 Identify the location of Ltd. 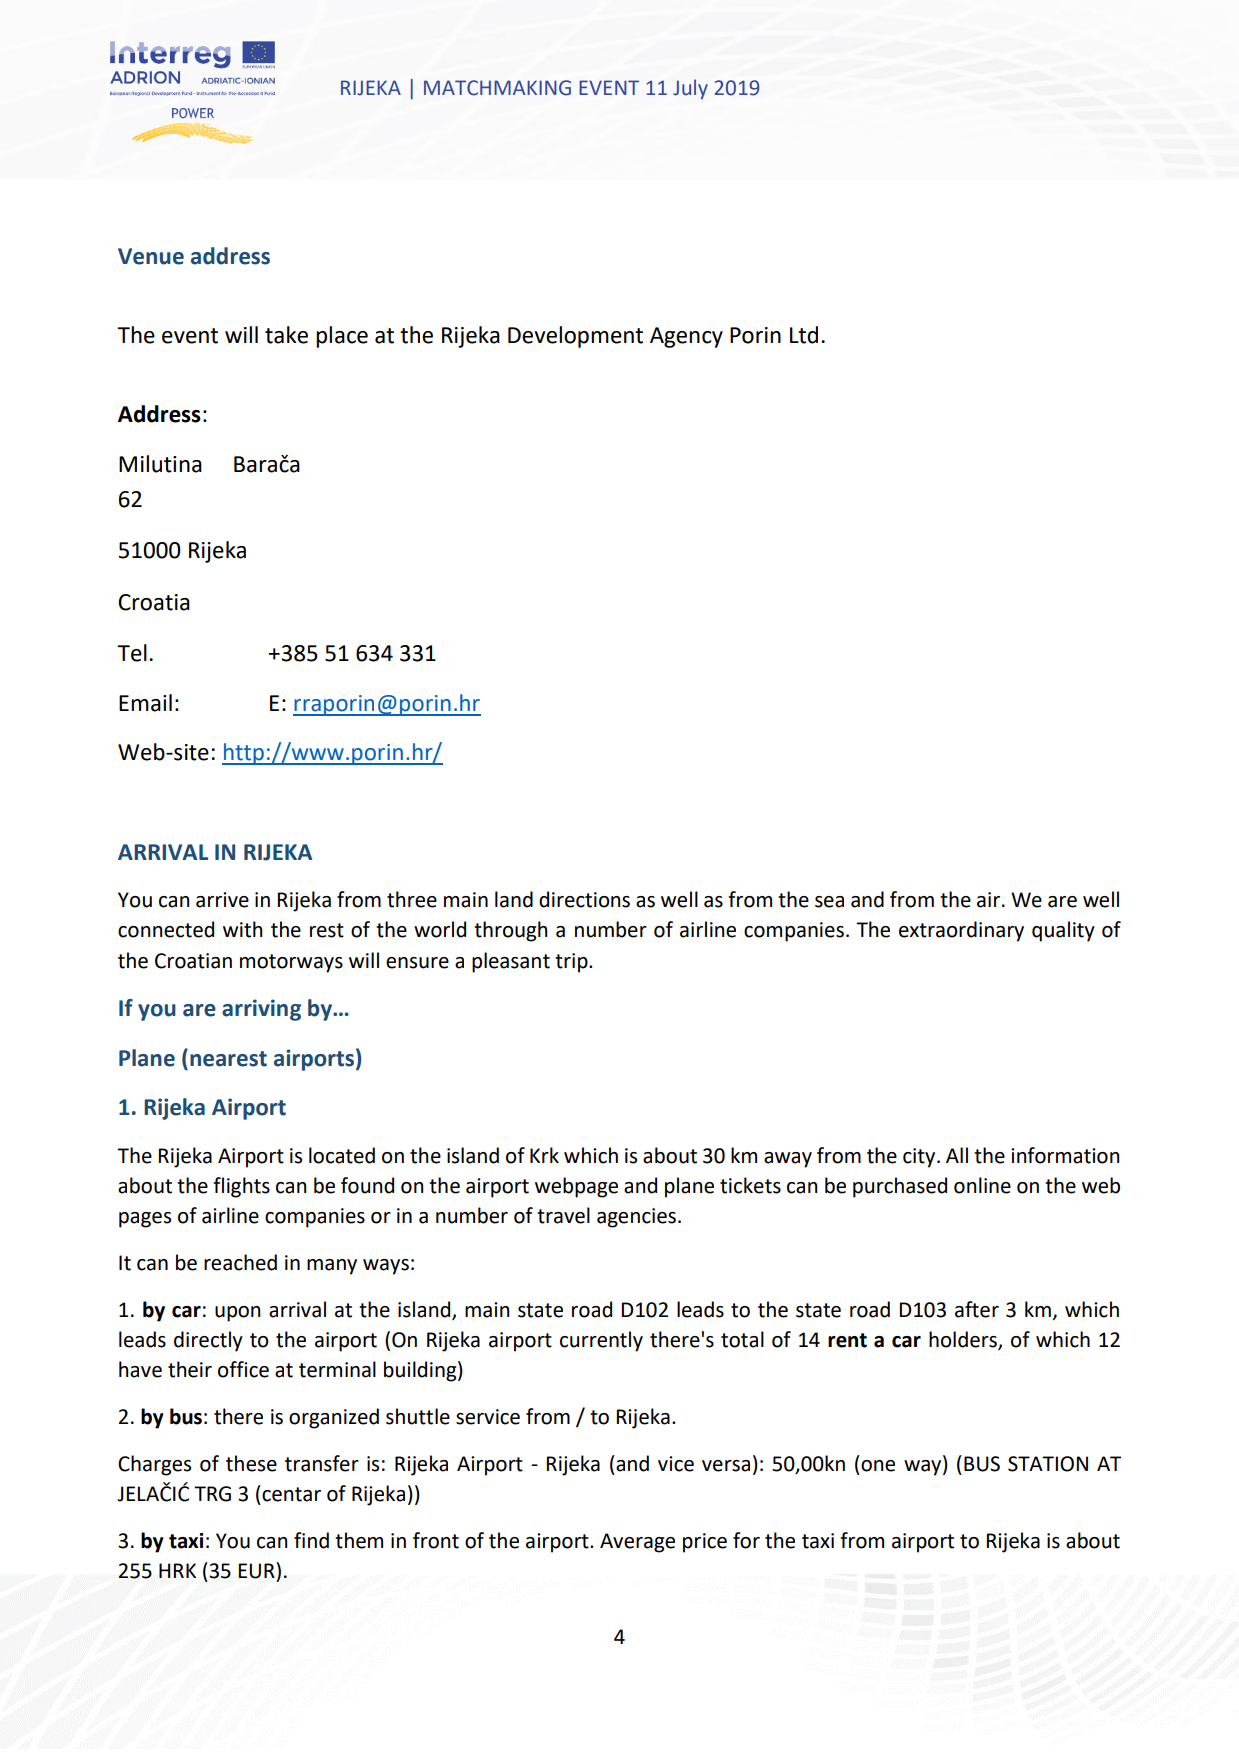
(804, 335).
